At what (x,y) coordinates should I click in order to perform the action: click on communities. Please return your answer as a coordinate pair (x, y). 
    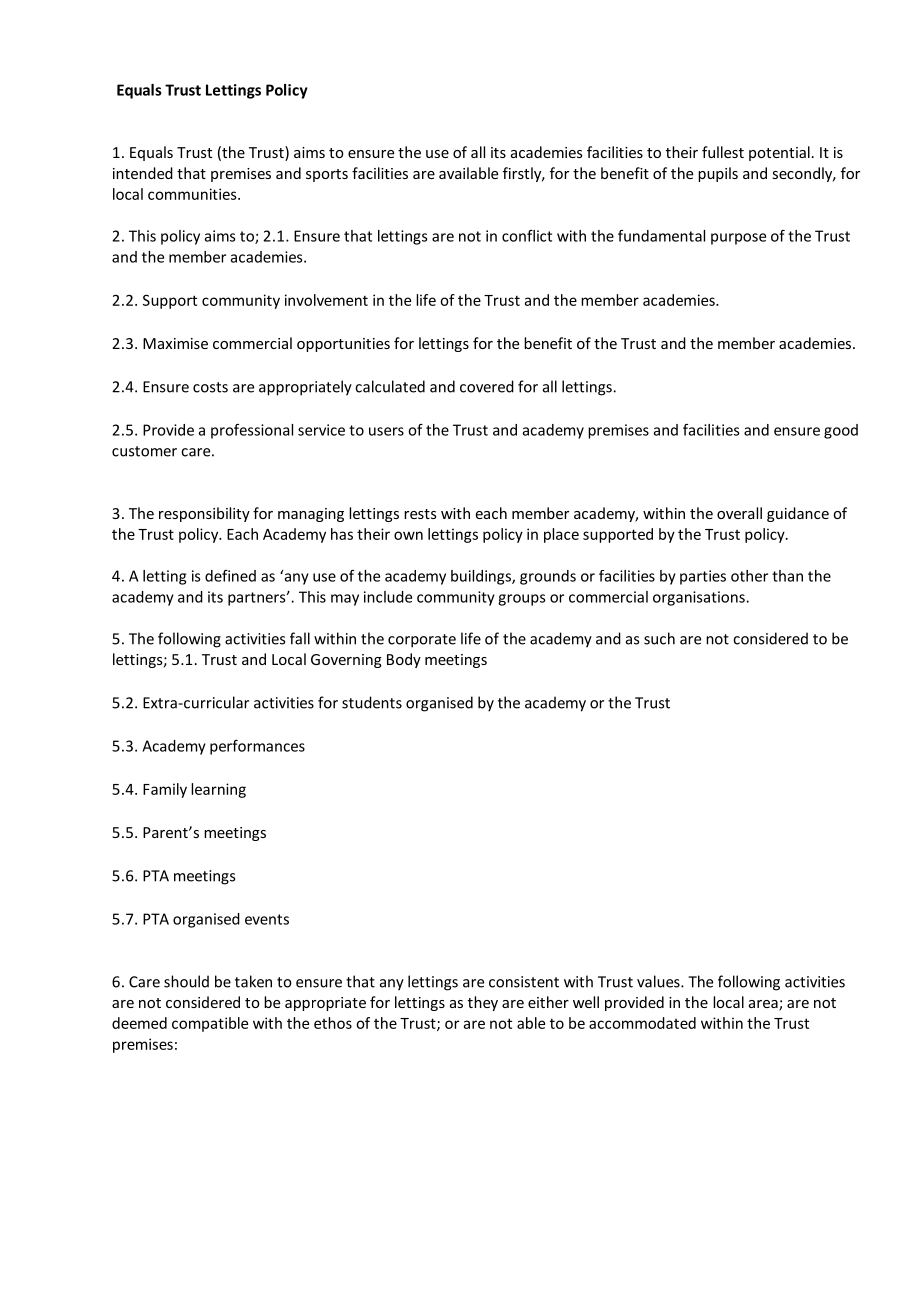
    Looking at the image, I should click on (193, 194).
